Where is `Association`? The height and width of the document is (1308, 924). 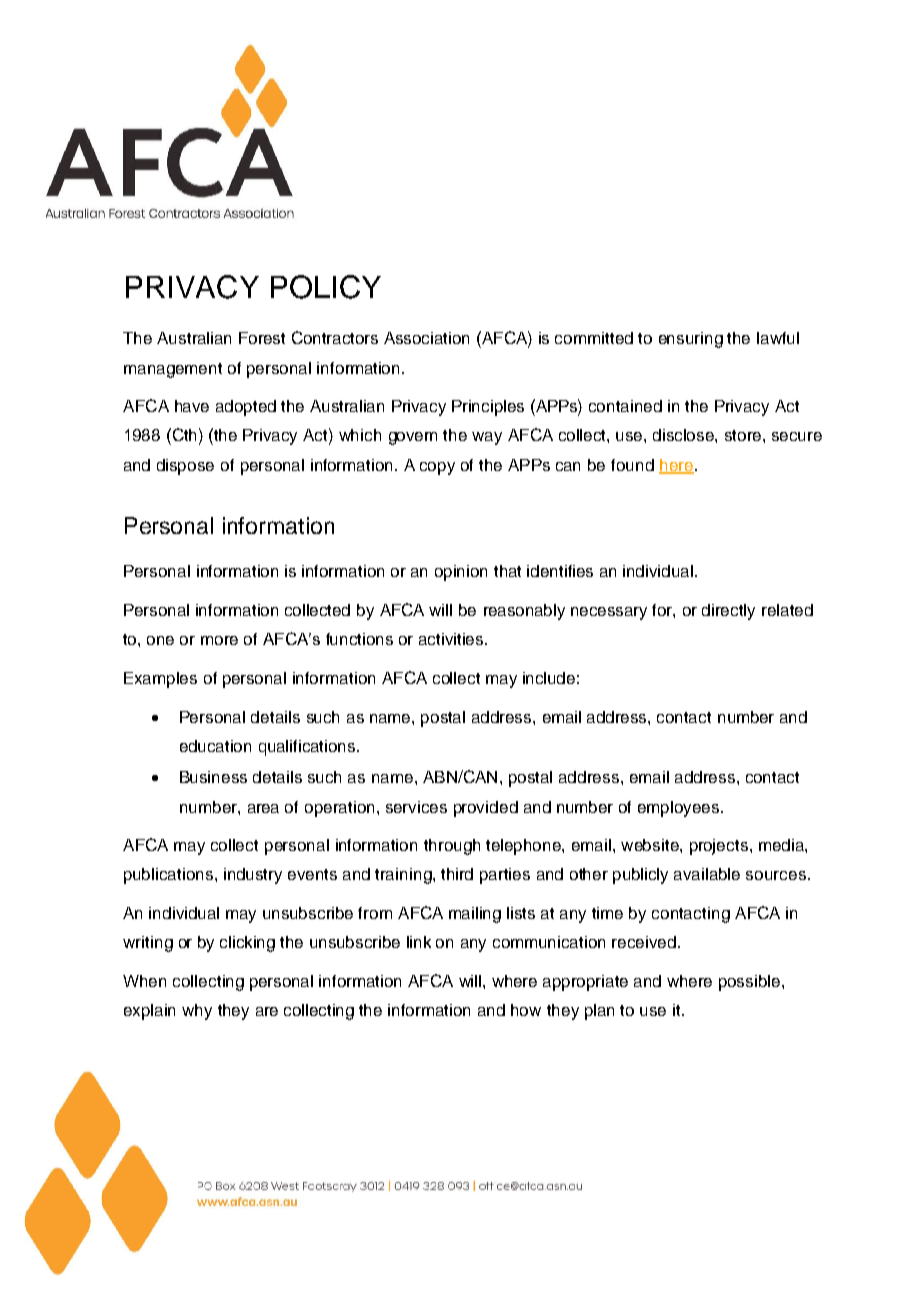 Association is located at coordinates (426, 338).
